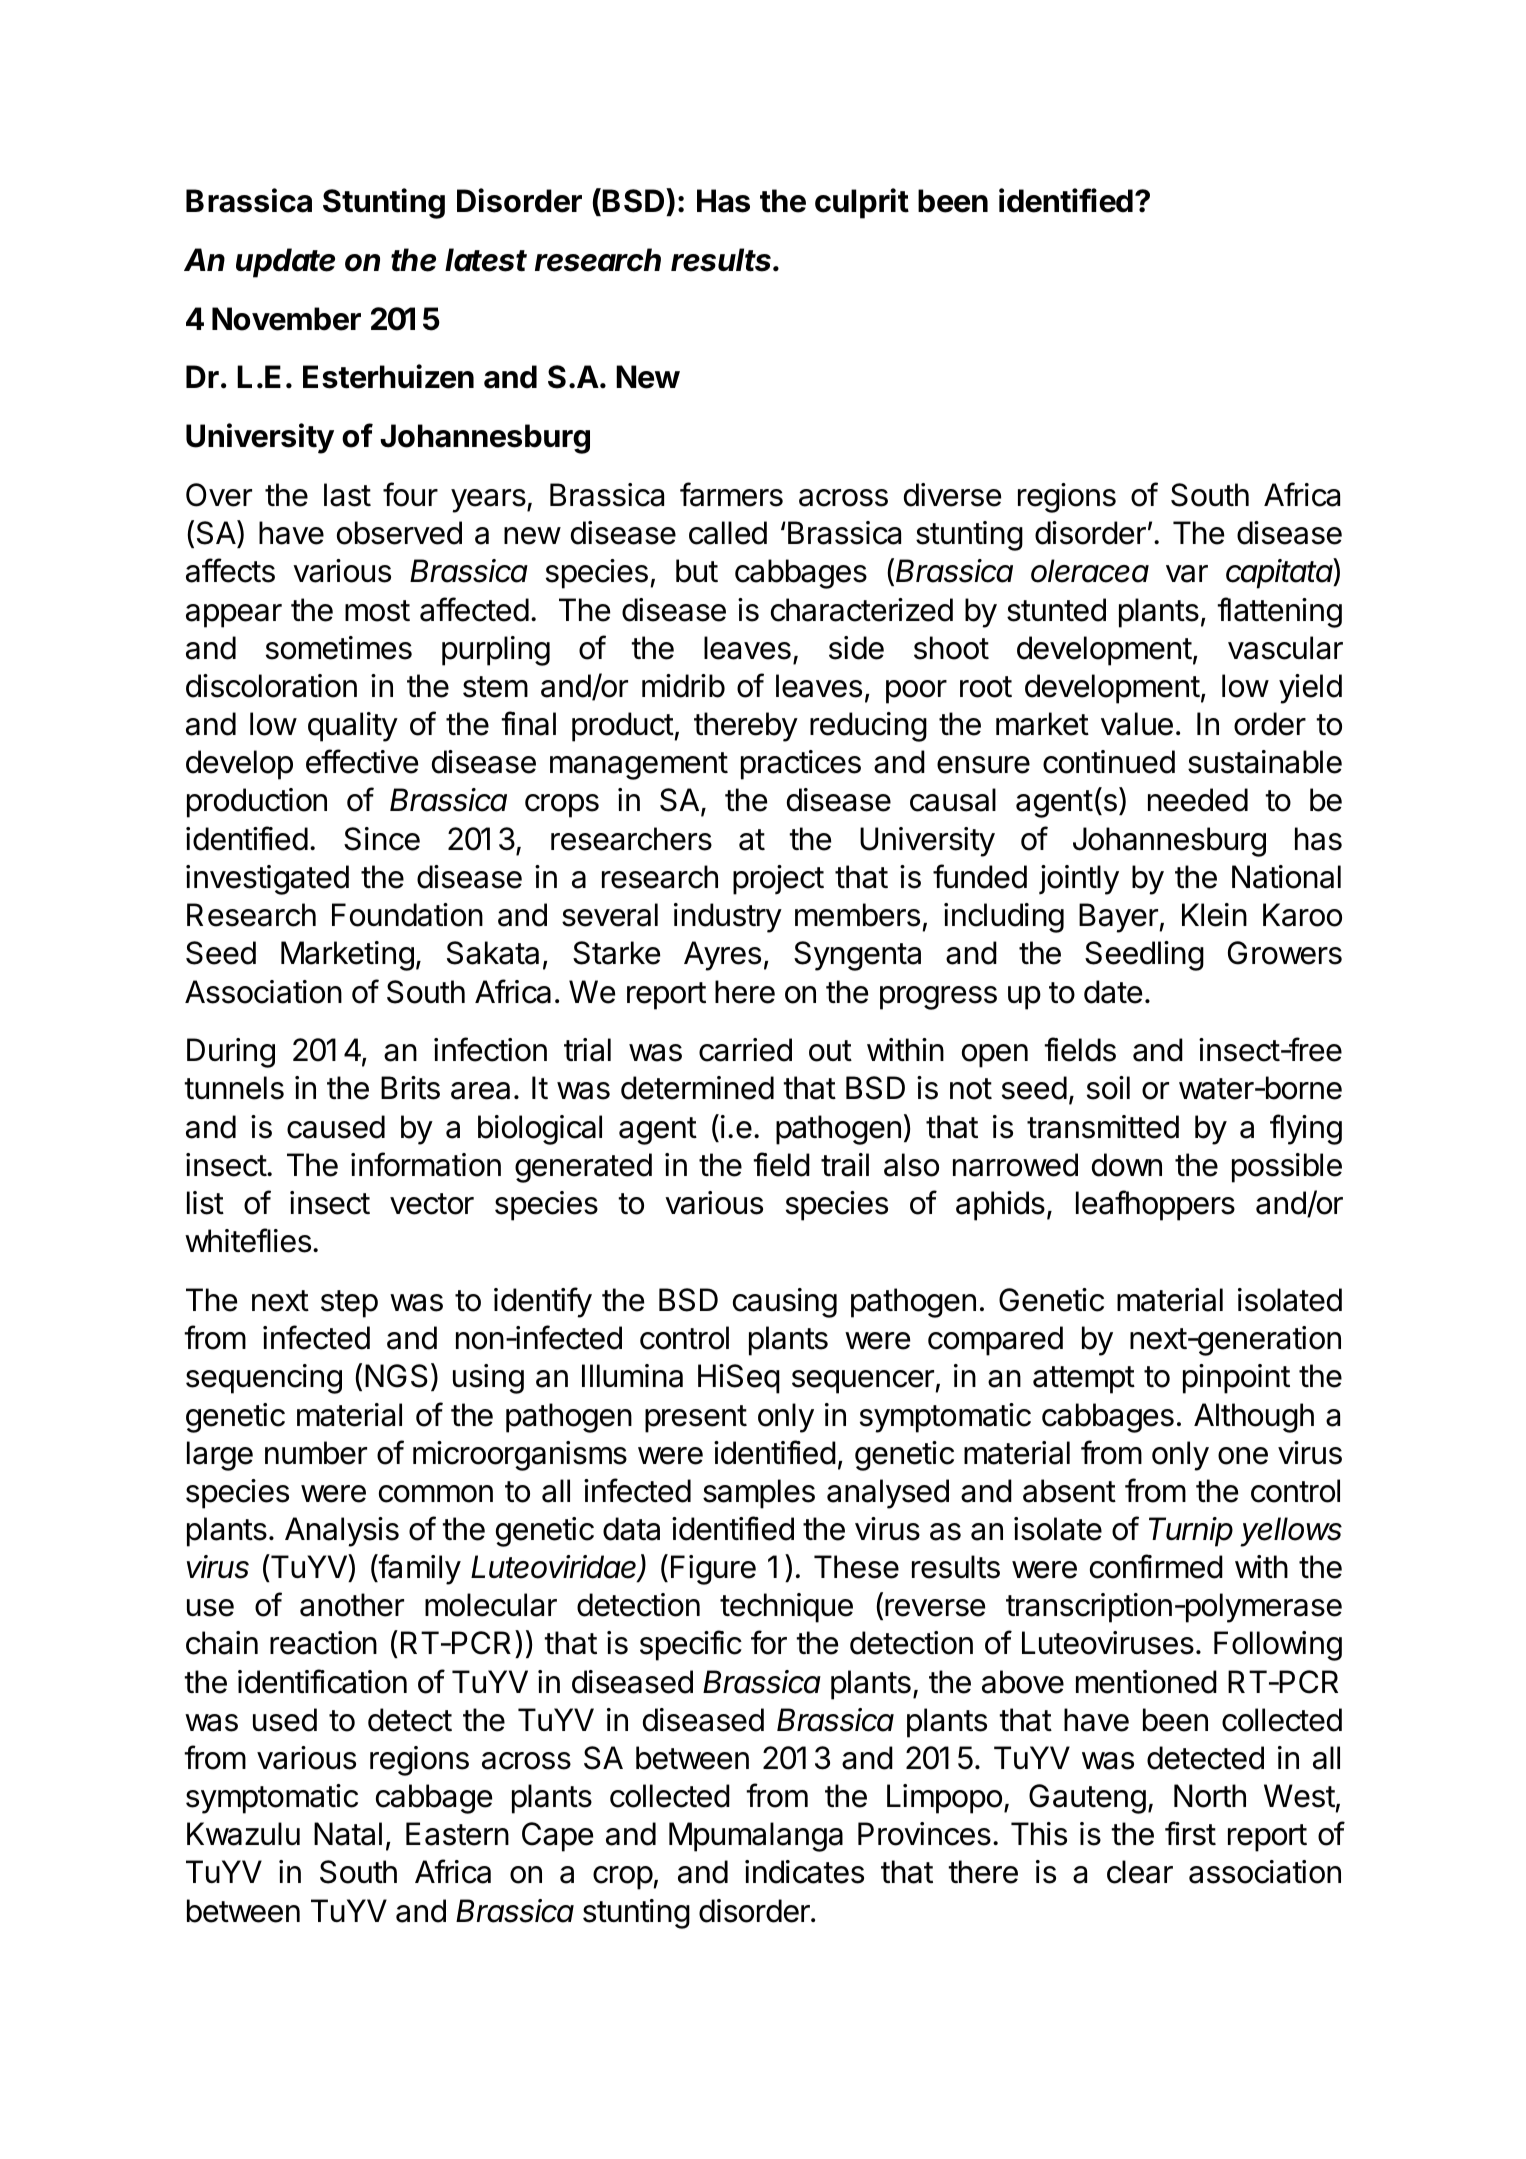  Describe the element at coordinates (1190, 1833) in the image. I see `first` at that location.
